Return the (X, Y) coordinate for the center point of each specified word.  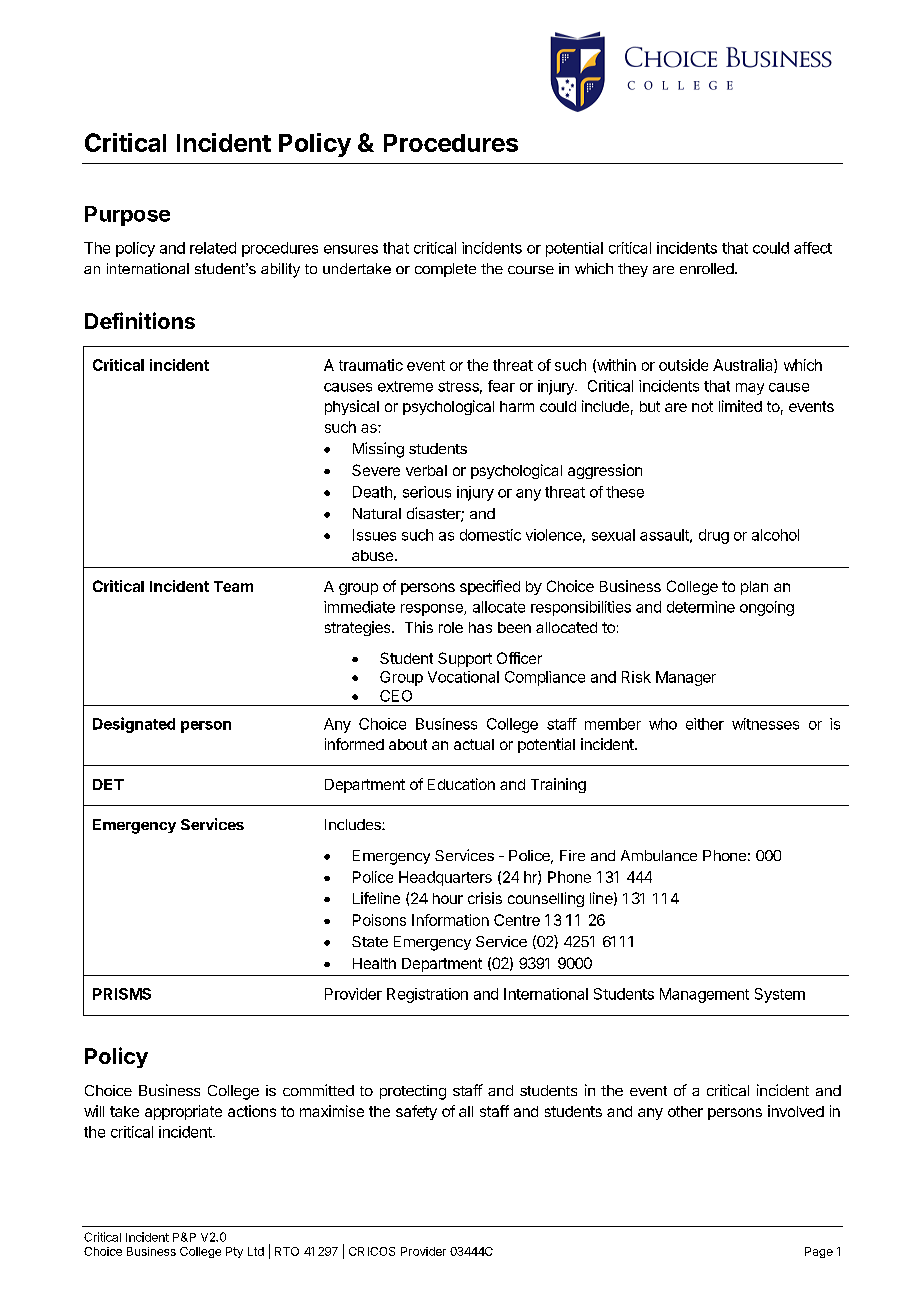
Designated (134, 725)
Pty (234, 1252)
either (705, 724)
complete (445, 270)
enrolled (707, 268)
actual (474, 744)
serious (427, 492)
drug (714, 536)
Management (704, 995)
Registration (427, 995)
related (213, 248)
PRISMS (122, 994)
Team (233, 586)
